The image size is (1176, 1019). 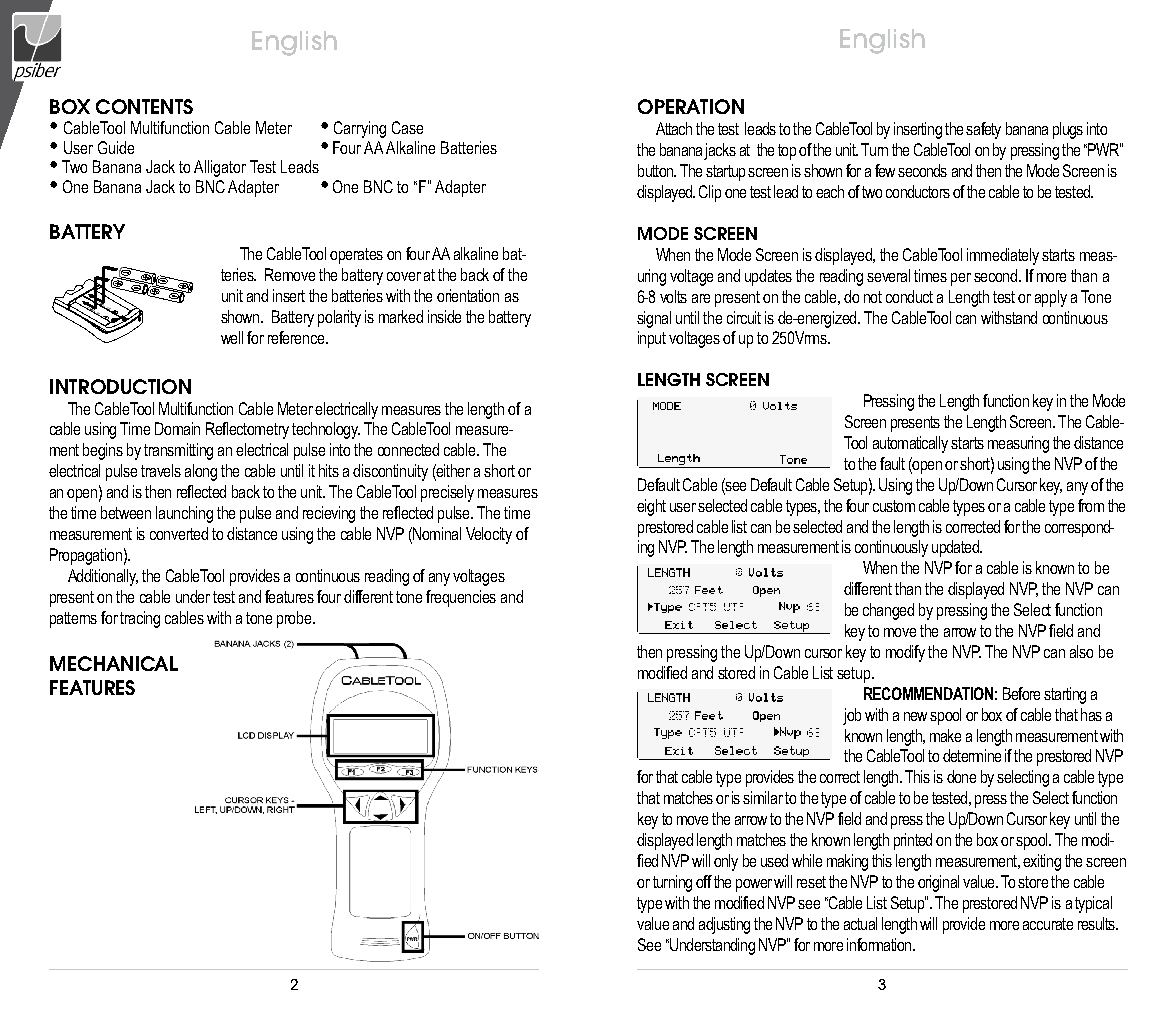 What do you see at coordinates (114, 663) in the screenshot?
I see `MECHANICAL` at bounding box center [114, 663].
